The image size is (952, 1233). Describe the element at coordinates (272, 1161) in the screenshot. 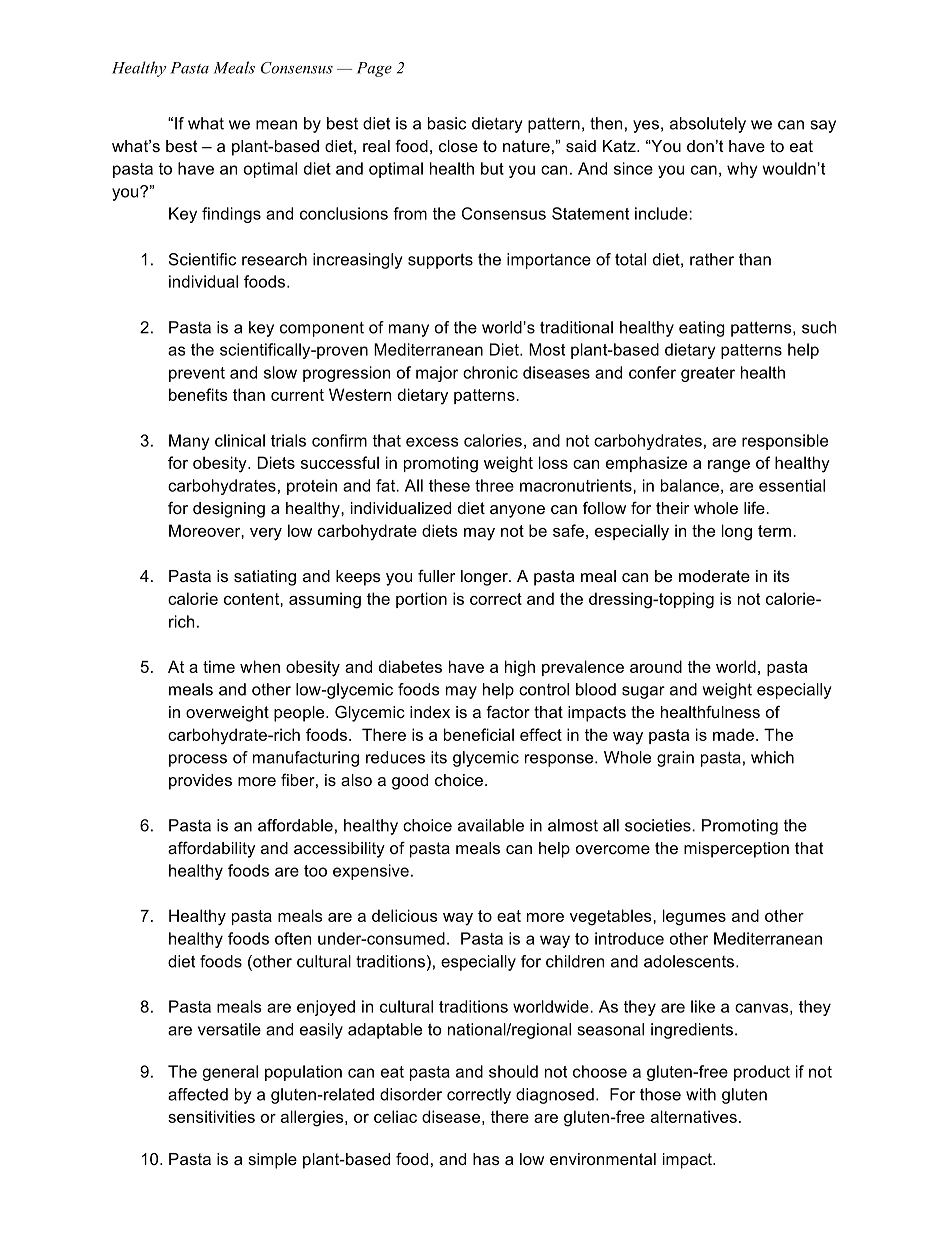

I see `simple` at that location.
